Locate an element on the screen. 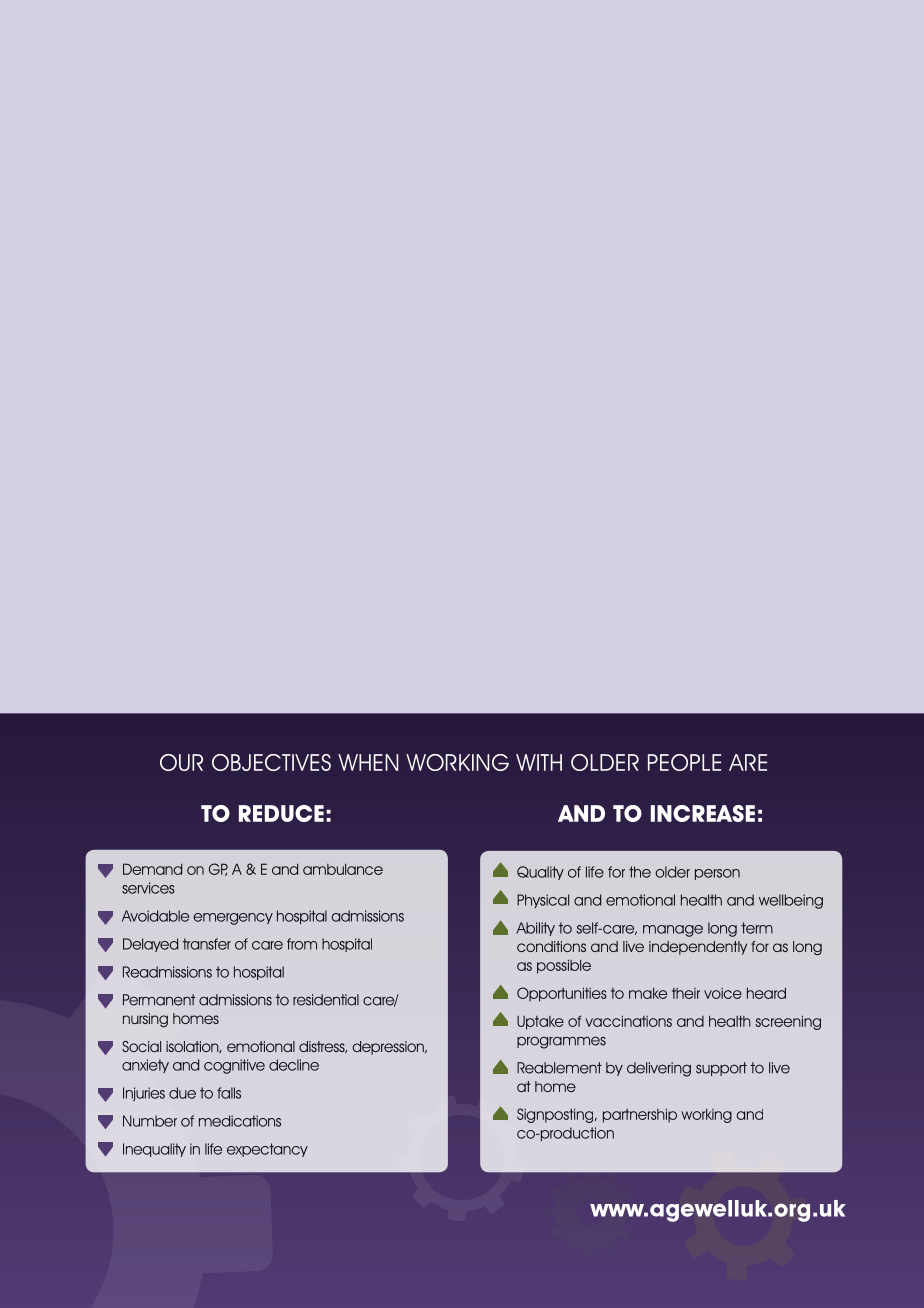 This screenshot has height=1308, width=924. Physical is located at coordinates (543, 901).
